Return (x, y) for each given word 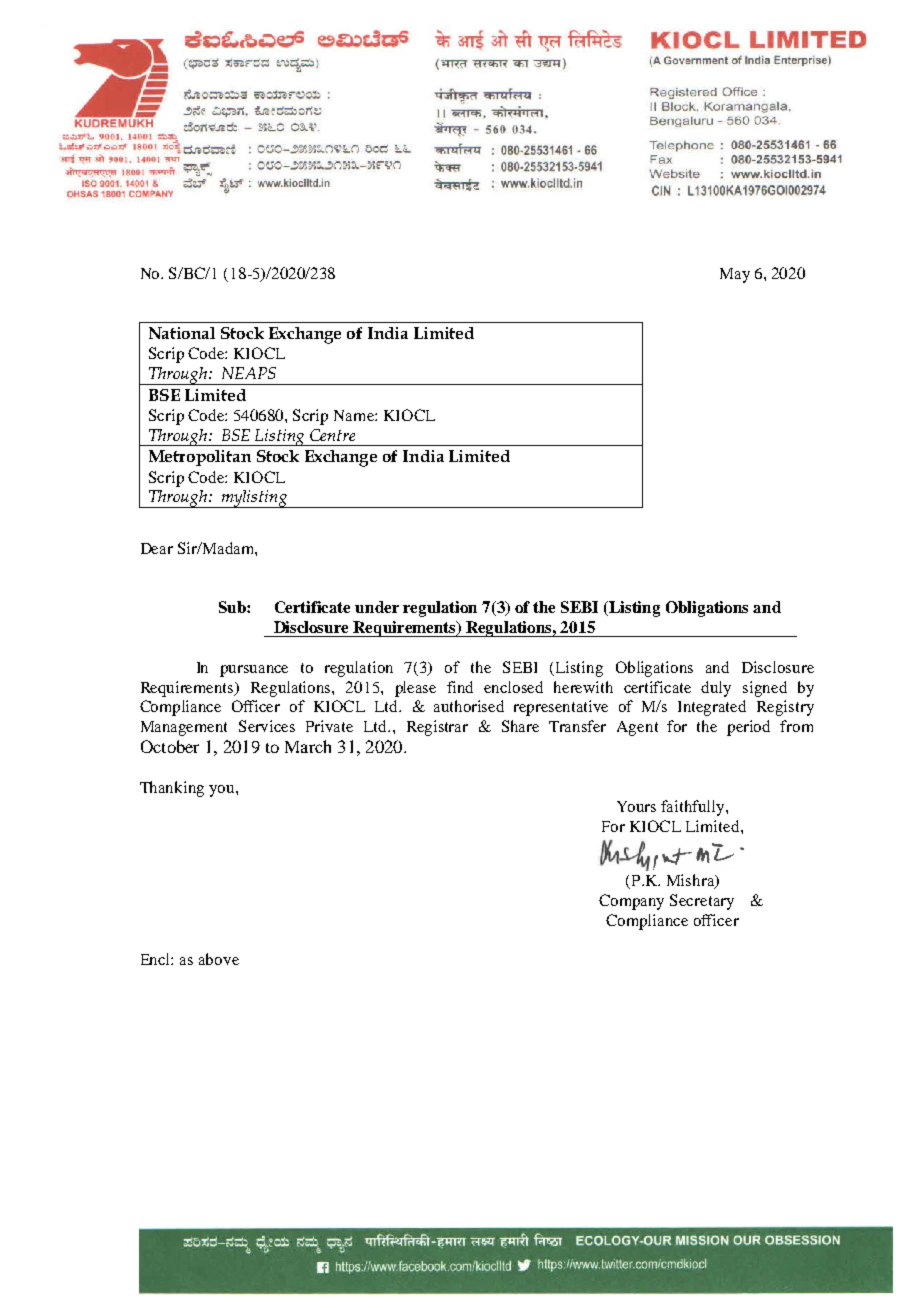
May (735, 275)
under (377, 607)
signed (765, 689)
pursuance (254, 671)
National (182, 333)
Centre (332, 435)
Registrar (437, 728)
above (219, 959)
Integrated (712, 708)
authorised (469, 706)
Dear (157, 548)
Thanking (172, 789)
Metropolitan (200, 458)
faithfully (694, 808)
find (460, 687)
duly (716, 689)
